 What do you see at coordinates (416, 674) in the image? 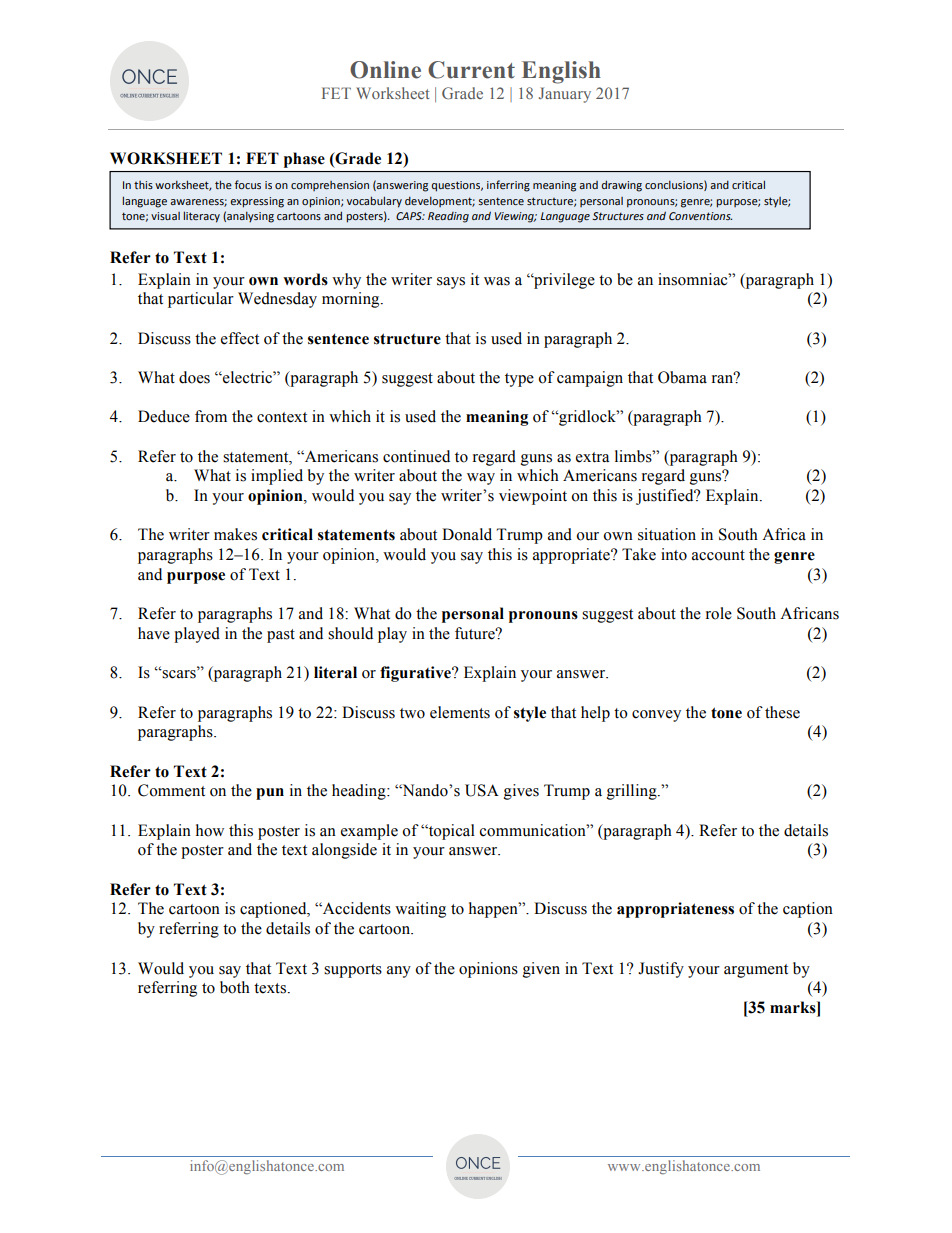
I see `figurative` at bounding box center [416, 674].
